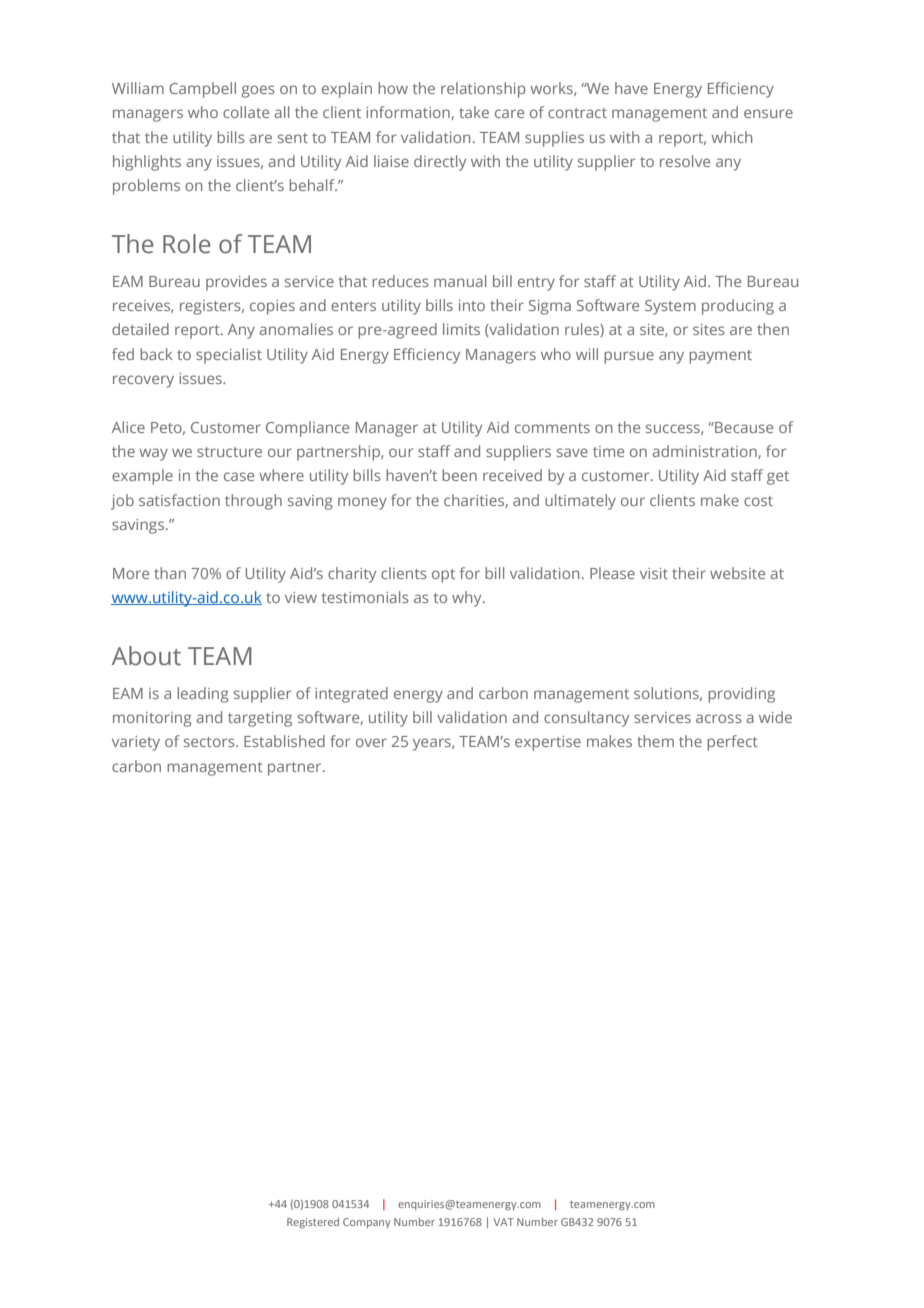 This screenshot has height=1308, width=924. I want to click on providing, so click(741, 695).
